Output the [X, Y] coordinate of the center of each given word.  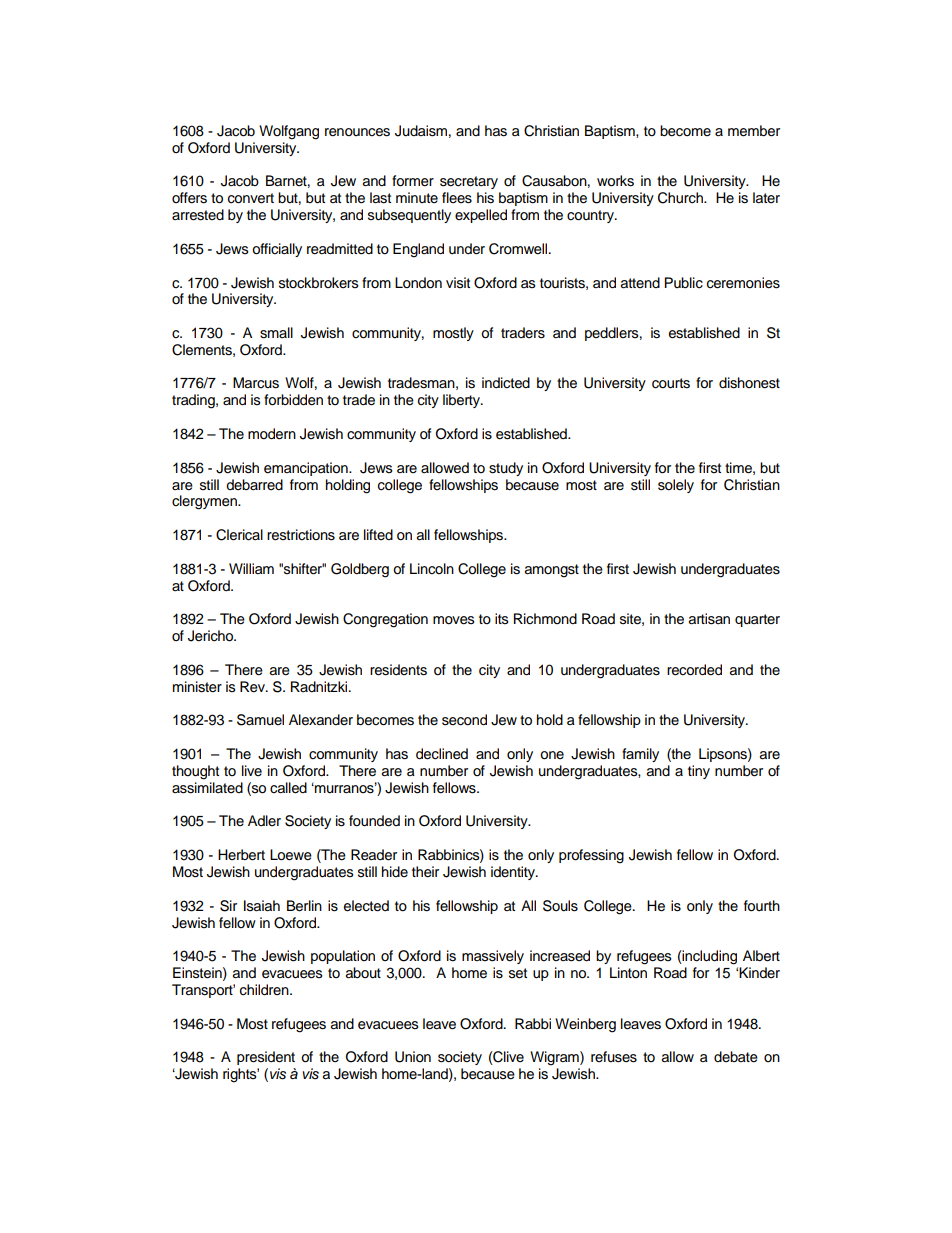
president [266, 1058]
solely [676, 486]
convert [251, 198]
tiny [699, 772]
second [464, 720]
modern [272, 434]
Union [413, 1057]
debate [736, 1057]
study [506, 469]
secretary [469, 182]
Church [681, 198]
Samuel [260, 720]
